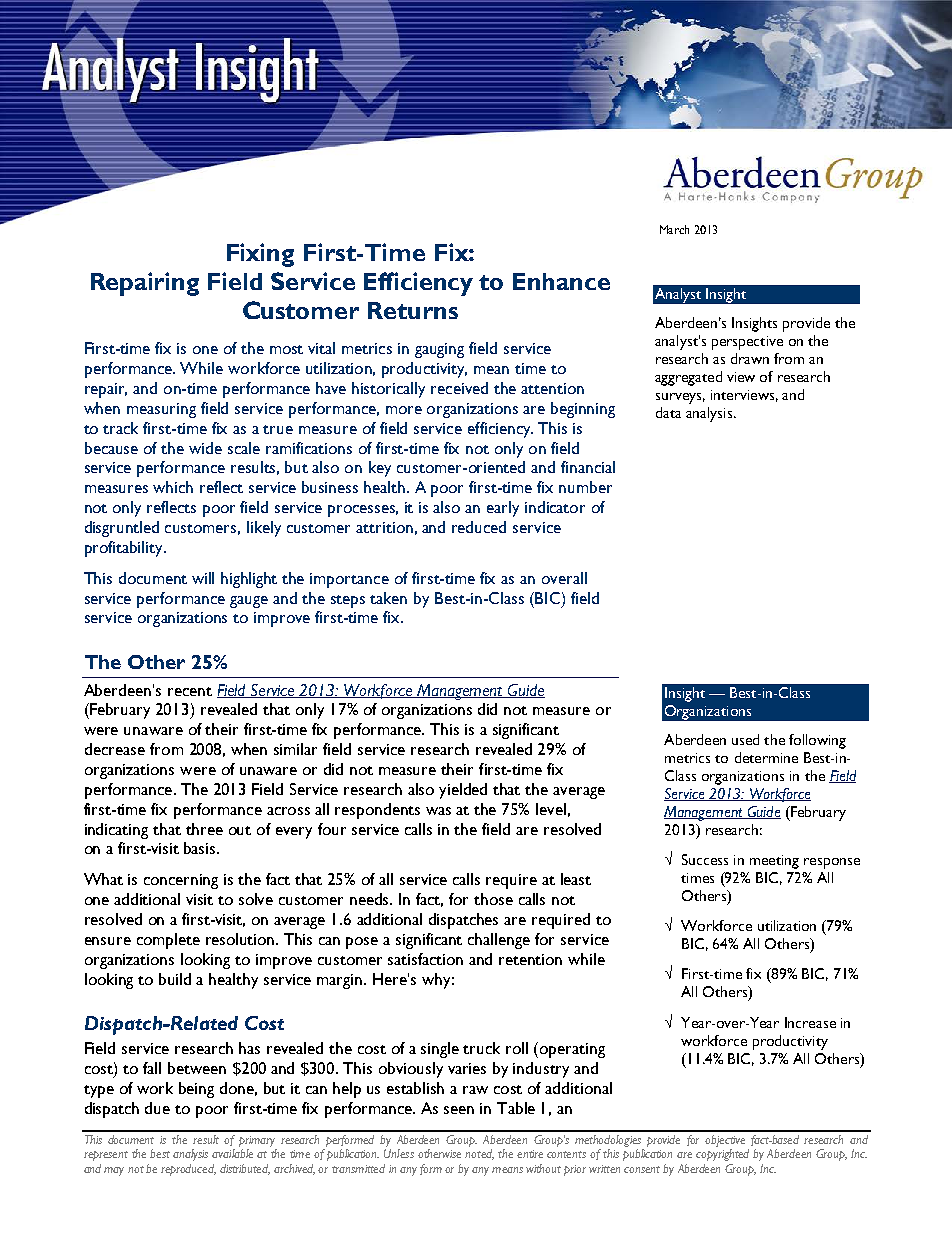 Image resolution: width=952 pixels, height=1233 pixels. I want to click on noted, so click(479, 1154).
